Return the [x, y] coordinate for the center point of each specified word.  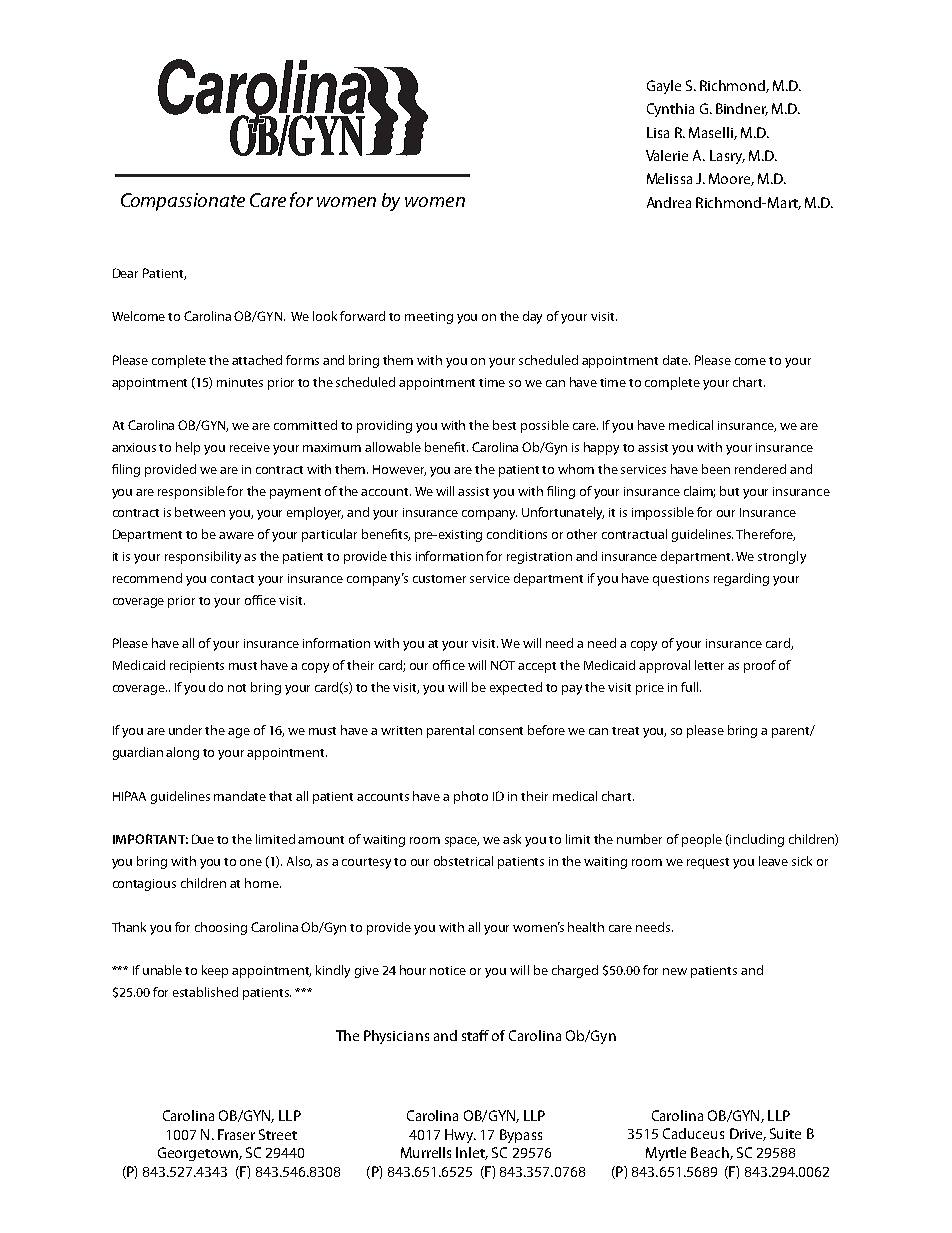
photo [471, 797]
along [182, 753]
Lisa [658, 132]
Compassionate [183, 202]
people [702, 840]
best [504, 425]
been [716, 469]
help [188, 448]
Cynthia [670, 110]
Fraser [236, 1134]
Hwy [460, 1136]
